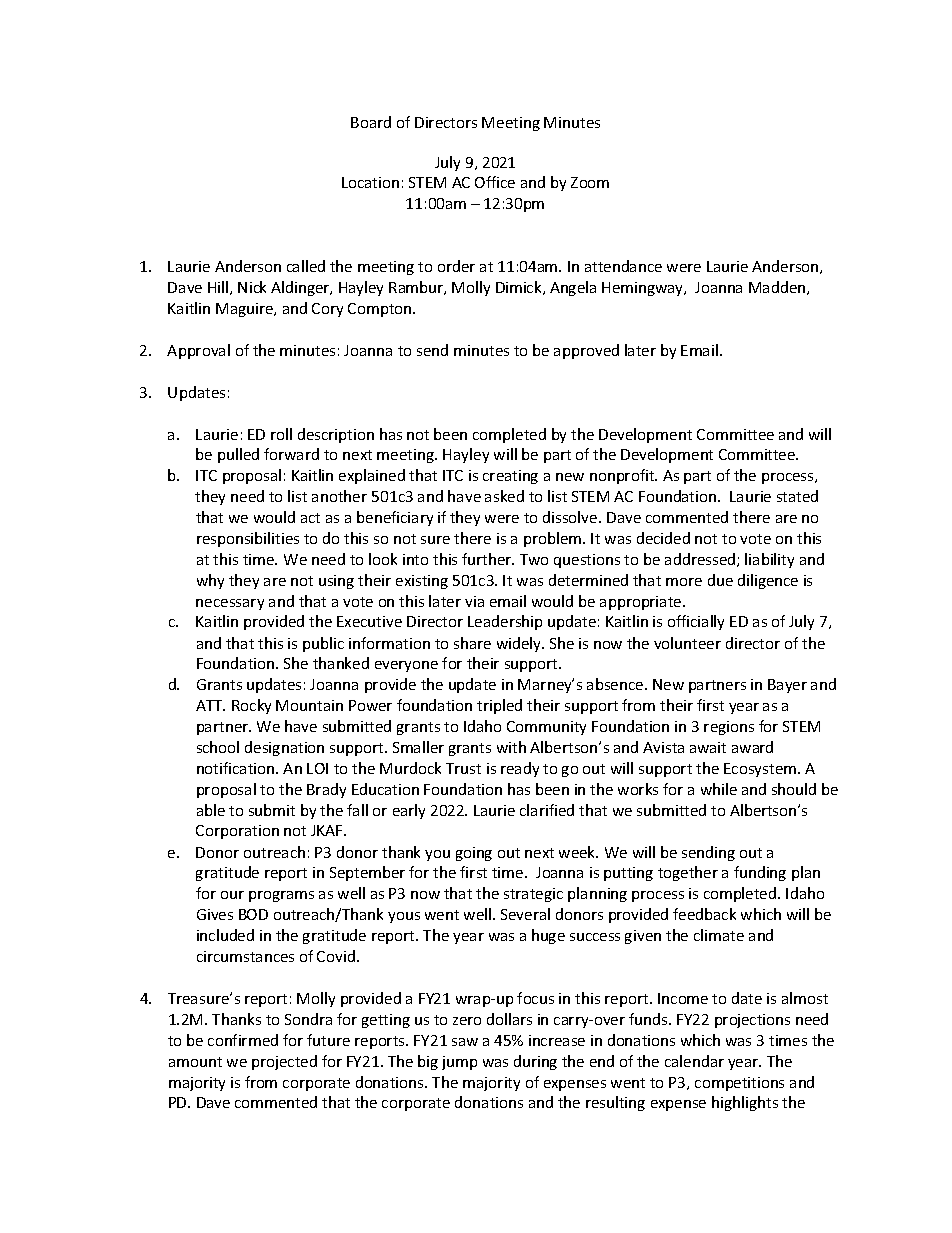 Image resolution: width=952 pixels, height=1233 pixels. What do you see at coordinates (505, 622) in the screenshot?
I see `Leadership` at bounding box center [505, 622].
